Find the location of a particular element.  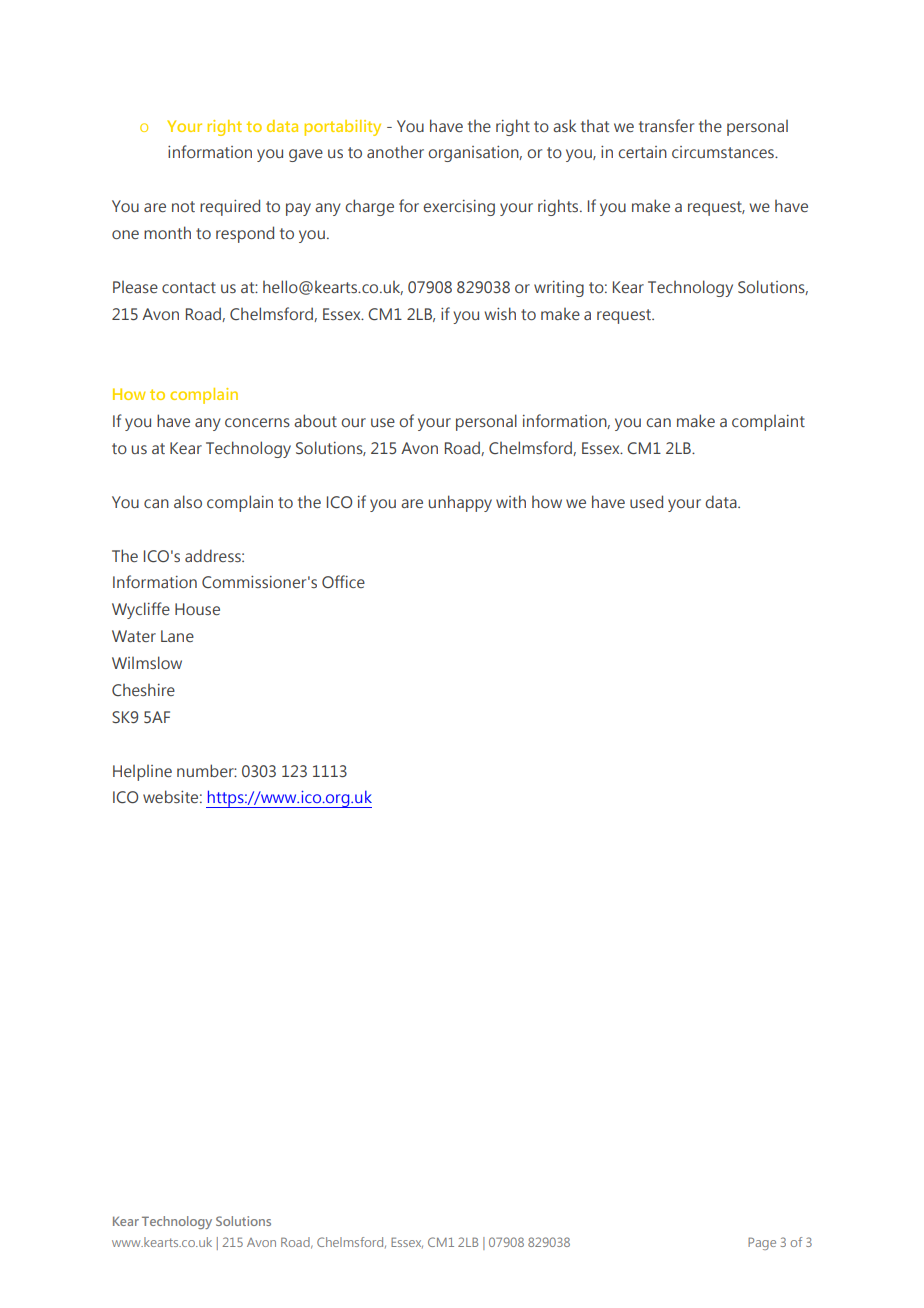

Page is located at coordinates (762, 1243).
